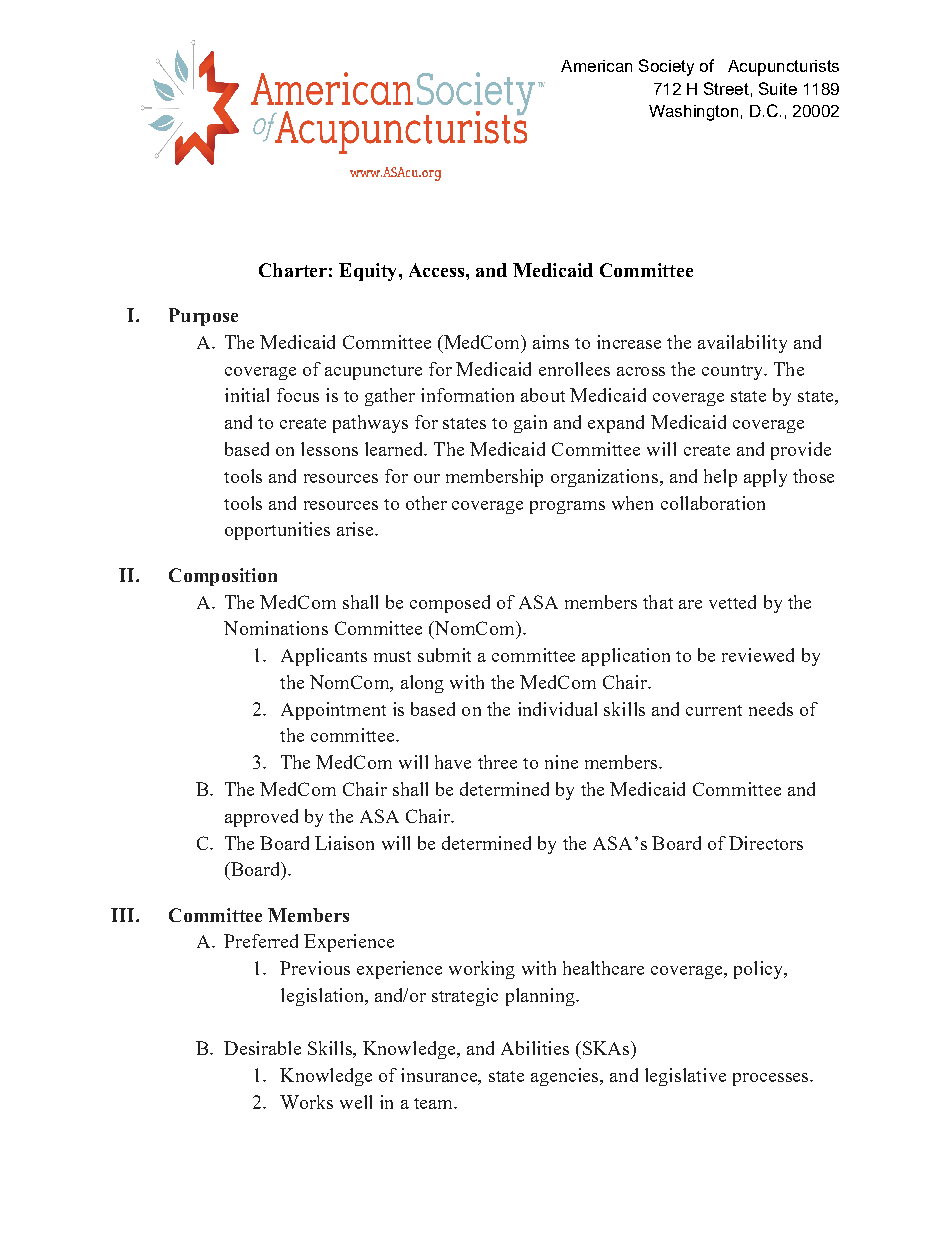 Image resolution: width=952 pixels, height=1233 pixels. Describe the element at coordinates (596, 66) in the page. I see `American` at that location.
